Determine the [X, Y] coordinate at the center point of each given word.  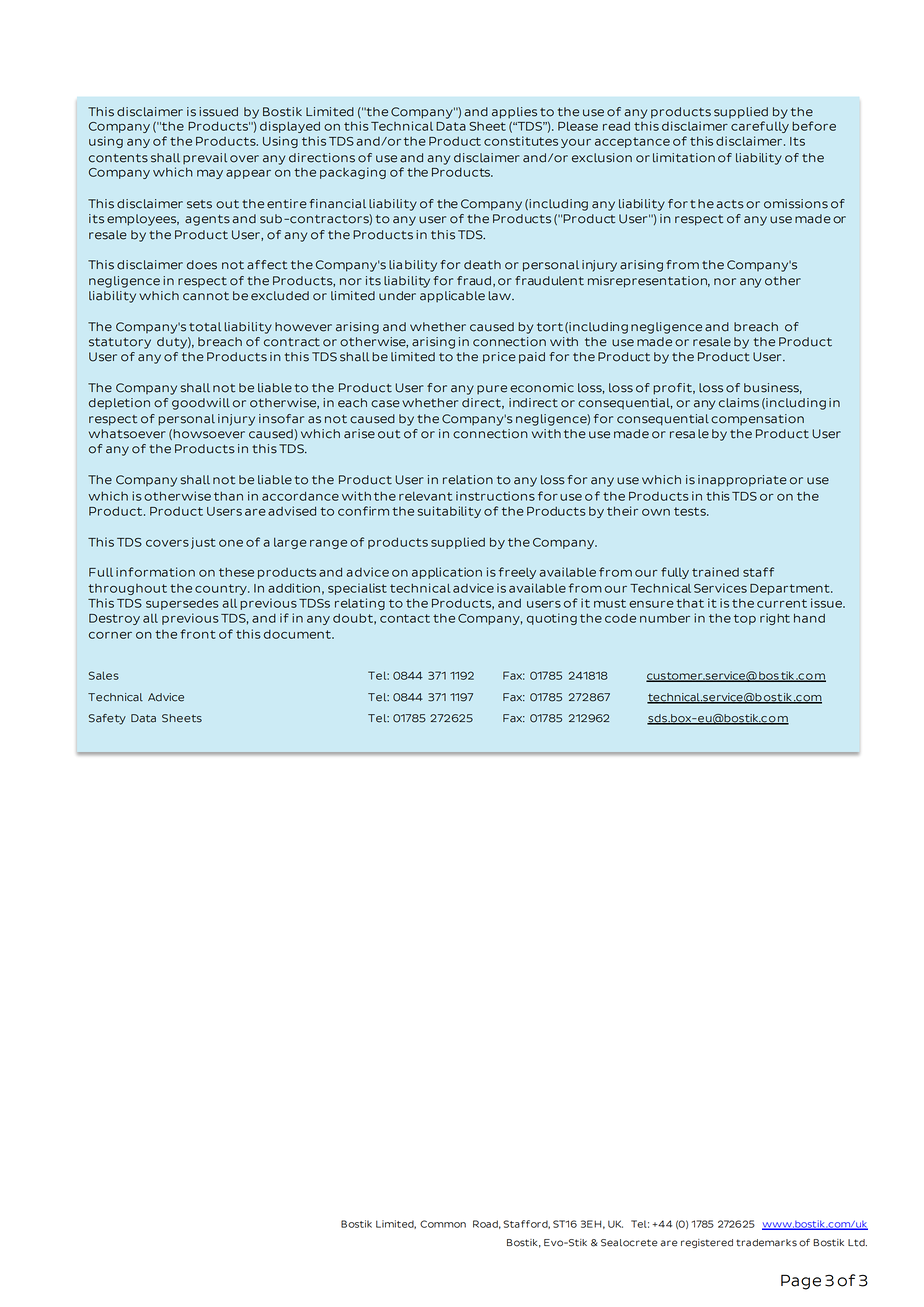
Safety [107, 719]
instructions [495, 496]
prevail [205, 158]
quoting [552, 619]
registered [707, 1243]
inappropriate [742, 481]
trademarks [766, 1243]
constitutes [521, 141]
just [203, 543]
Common [443, 1224]
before [814, 126]
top [745, 619]
